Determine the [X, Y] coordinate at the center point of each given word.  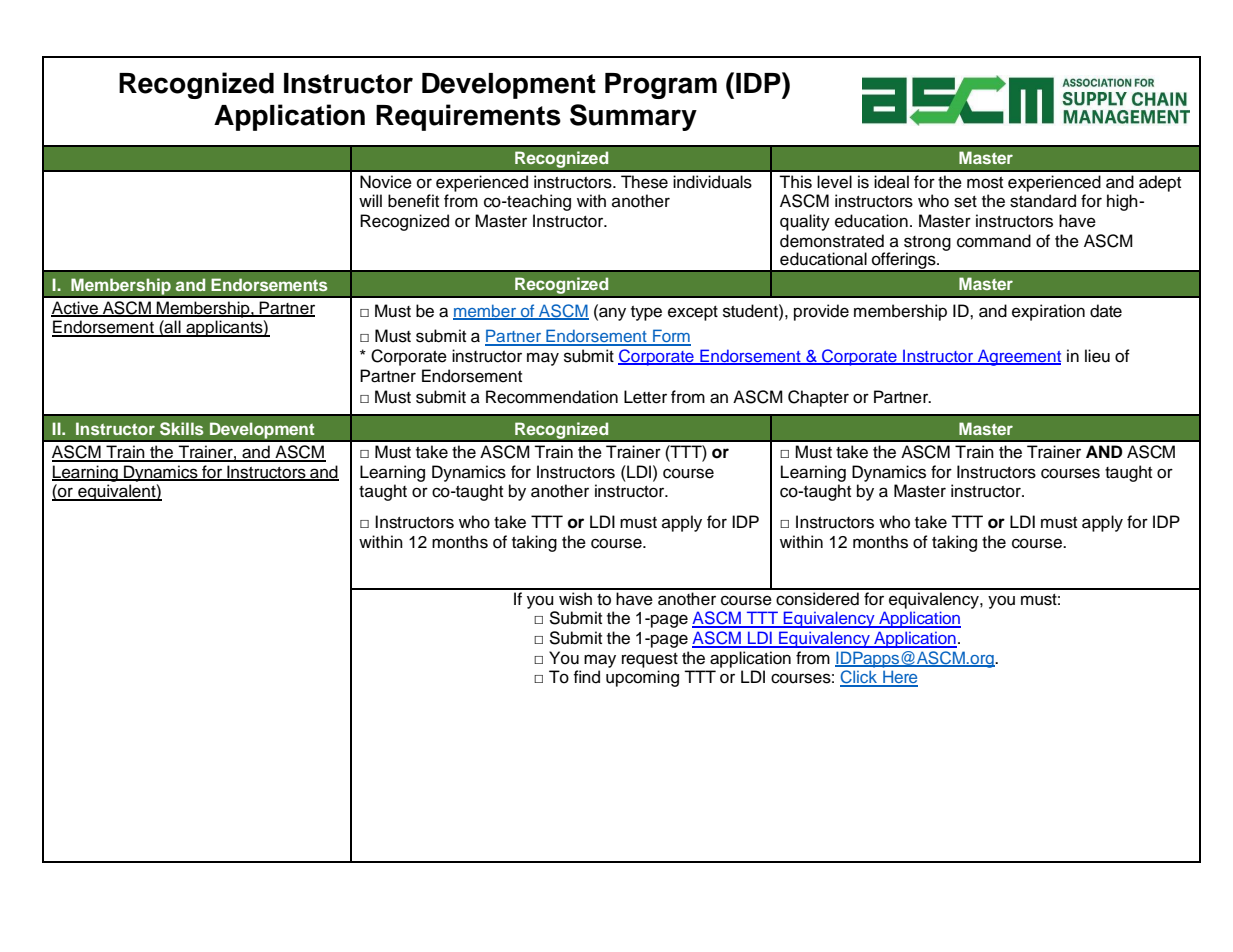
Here [899, 678]
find [586, 677]
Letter [645, 397]
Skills [182, 429]
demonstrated [832, 241]
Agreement [1018, 357]
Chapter [818, 398]
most [985, 183]
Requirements [468, 117]
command [994, 241]
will [370, 200]
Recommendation [552, 397]
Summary [633, 117]
